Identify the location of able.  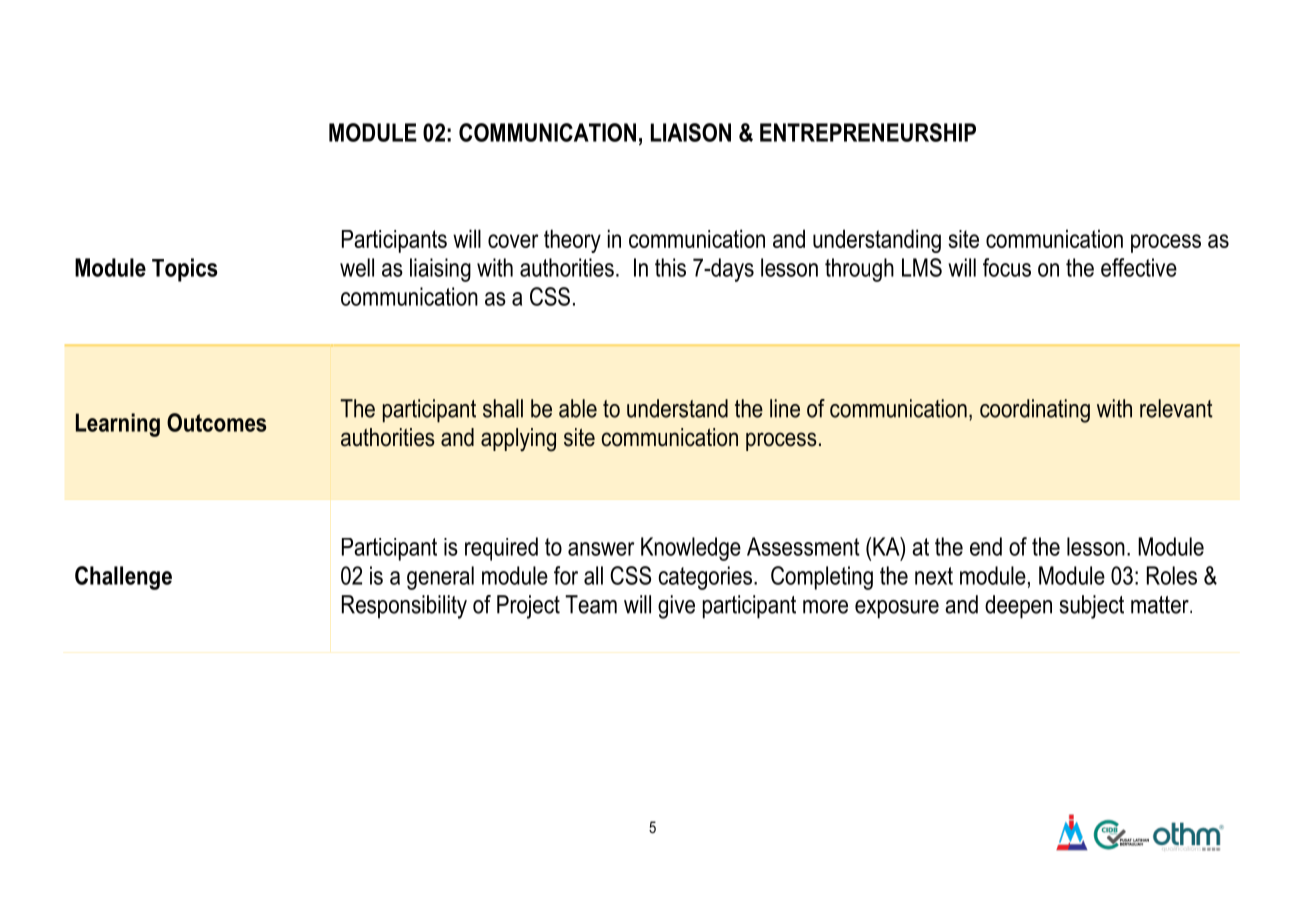
(578, 408).
